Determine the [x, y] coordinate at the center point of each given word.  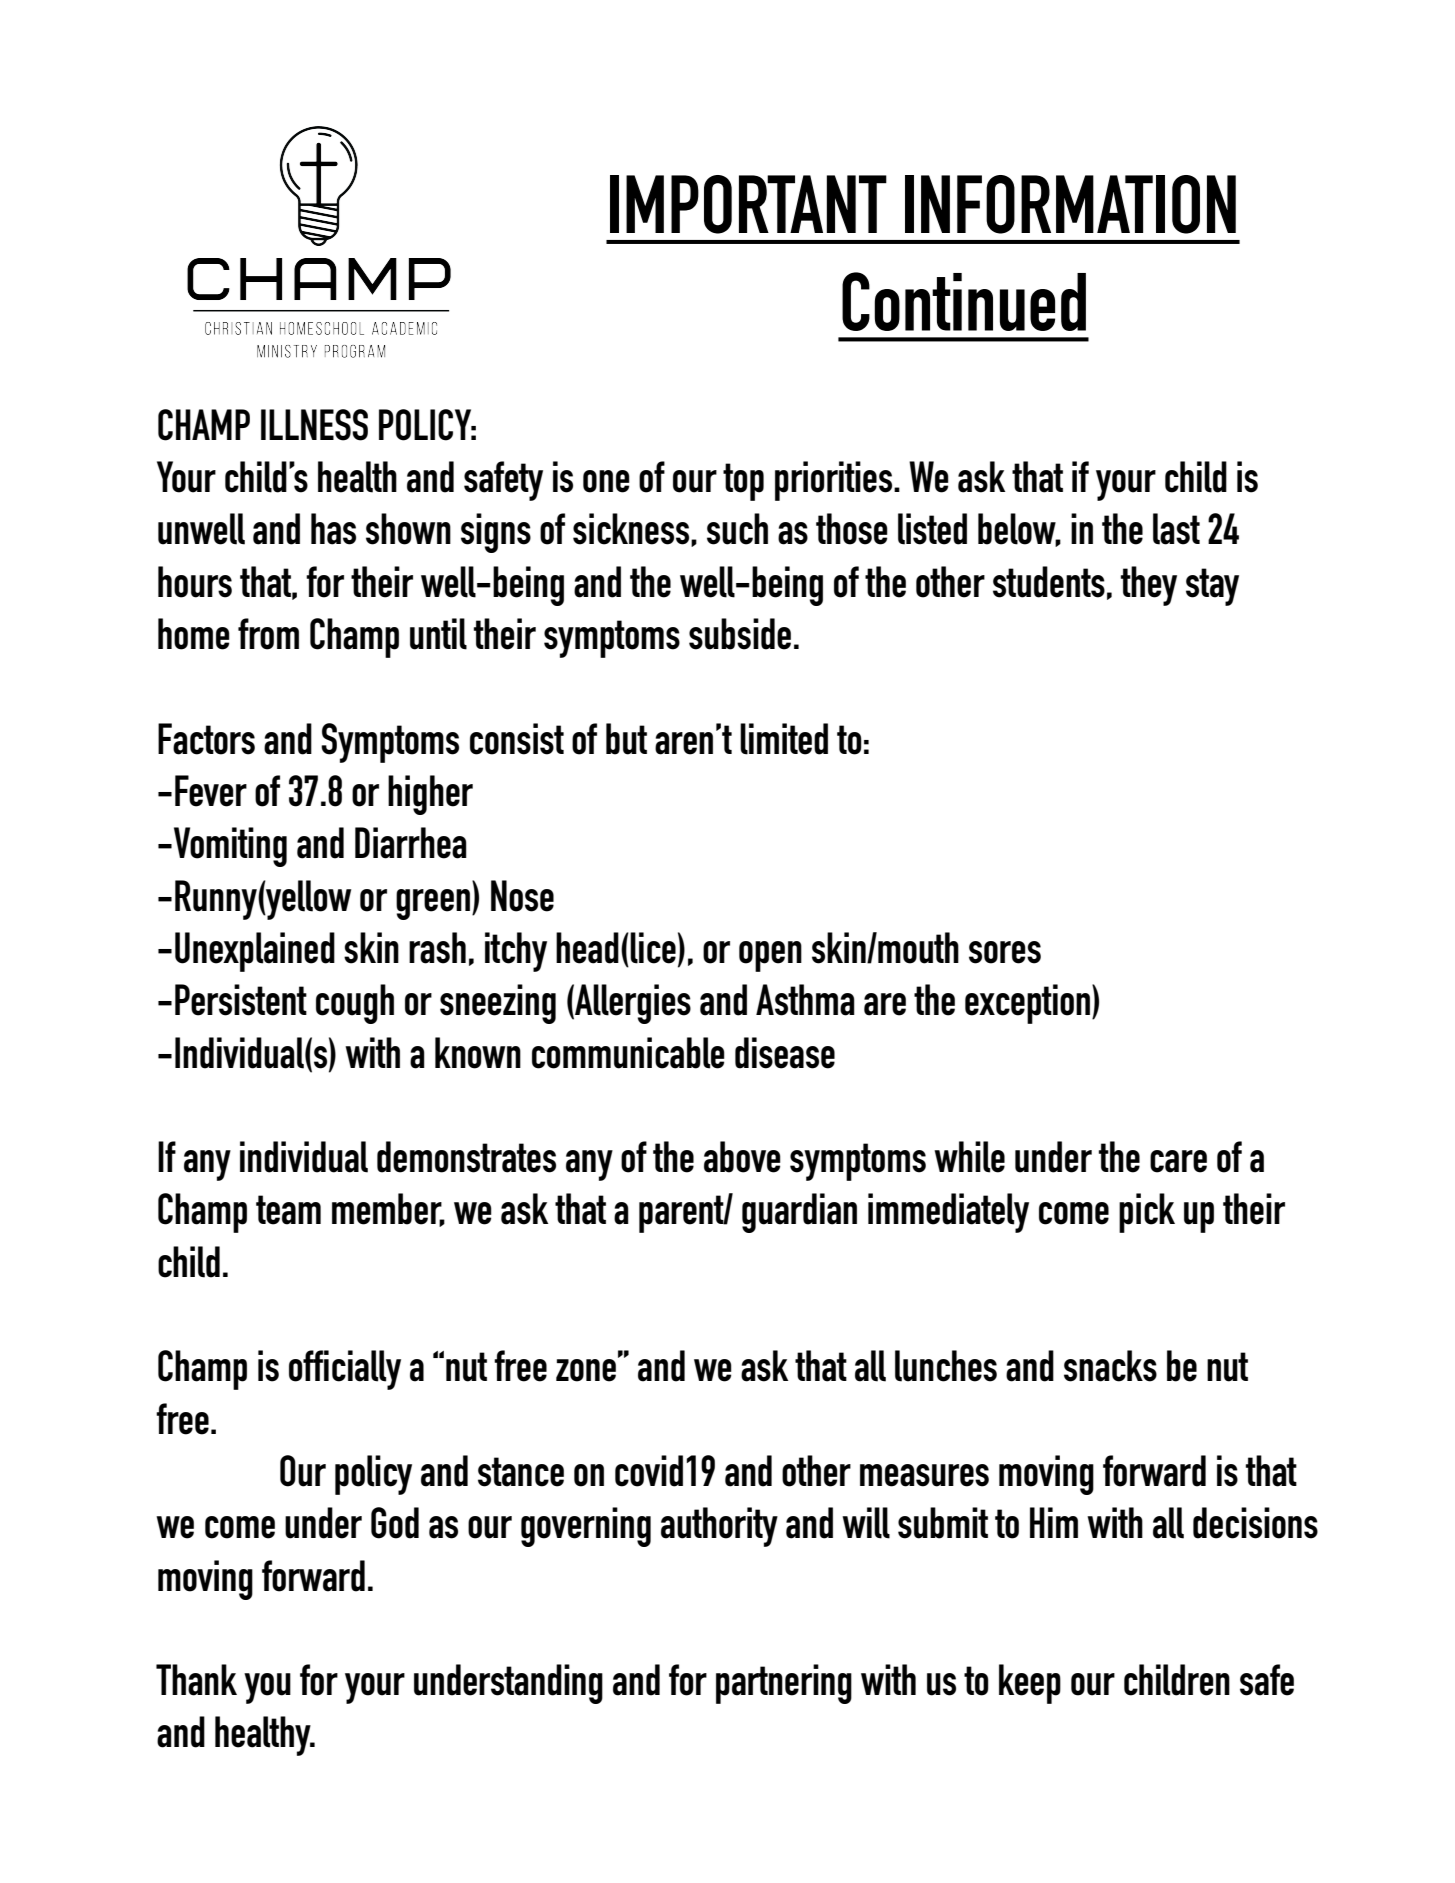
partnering [784, 1684]
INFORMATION [1070, 204]
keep [1030, 1684]
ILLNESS [314, 425]
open [770, 956]
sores [1005, 952]
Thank [196, 1680]
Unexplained [255, 952]
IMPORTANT [748, 204]
